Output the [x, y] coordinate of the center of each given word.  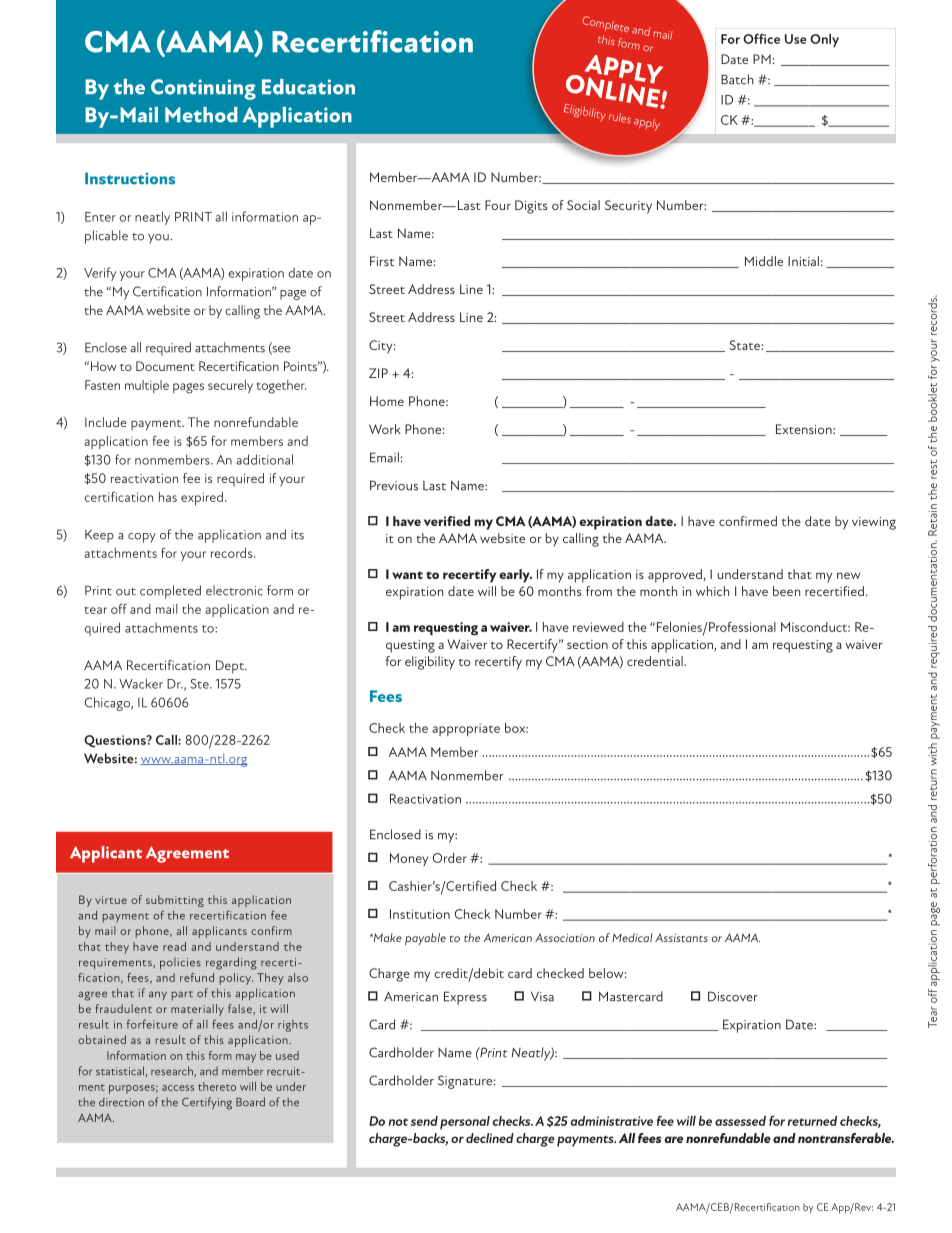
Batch [737, 79]
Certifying [207, 1103]
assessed [740, 1121]
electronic [234, 590]
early [515, 576]
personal [465, 1122]
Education [308, 87]
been [786, 591]
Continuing [203, 89]
